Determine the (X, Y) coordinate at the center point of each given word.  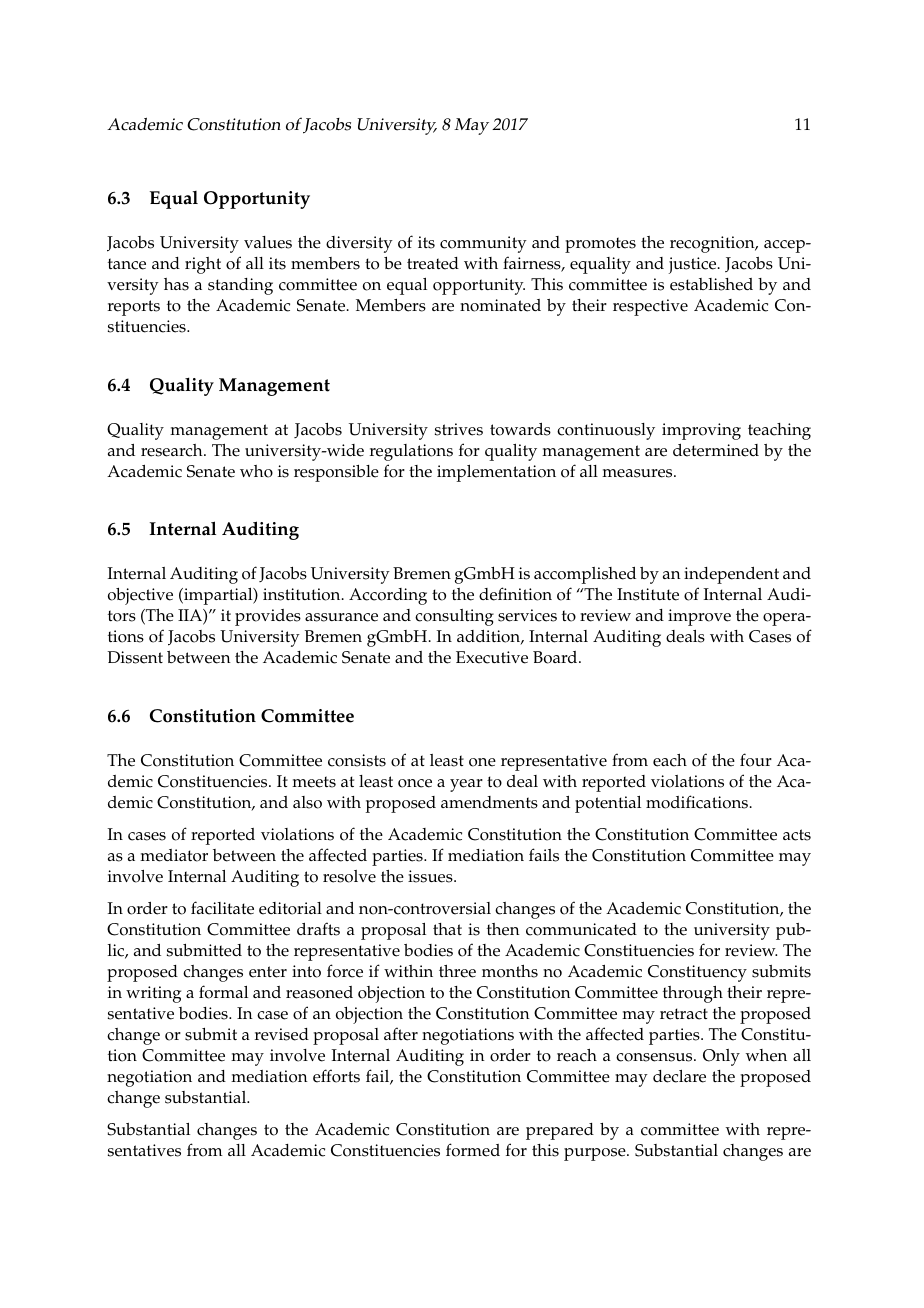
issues (431, 876)
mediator (174, 855)
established (711, 284)
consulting (454, 617)
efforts (336, 1076)
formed (473, 1150)
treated (433, 263)
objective (140, 596)
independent (731, 575)
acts (797, 835)
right (203, 265)
